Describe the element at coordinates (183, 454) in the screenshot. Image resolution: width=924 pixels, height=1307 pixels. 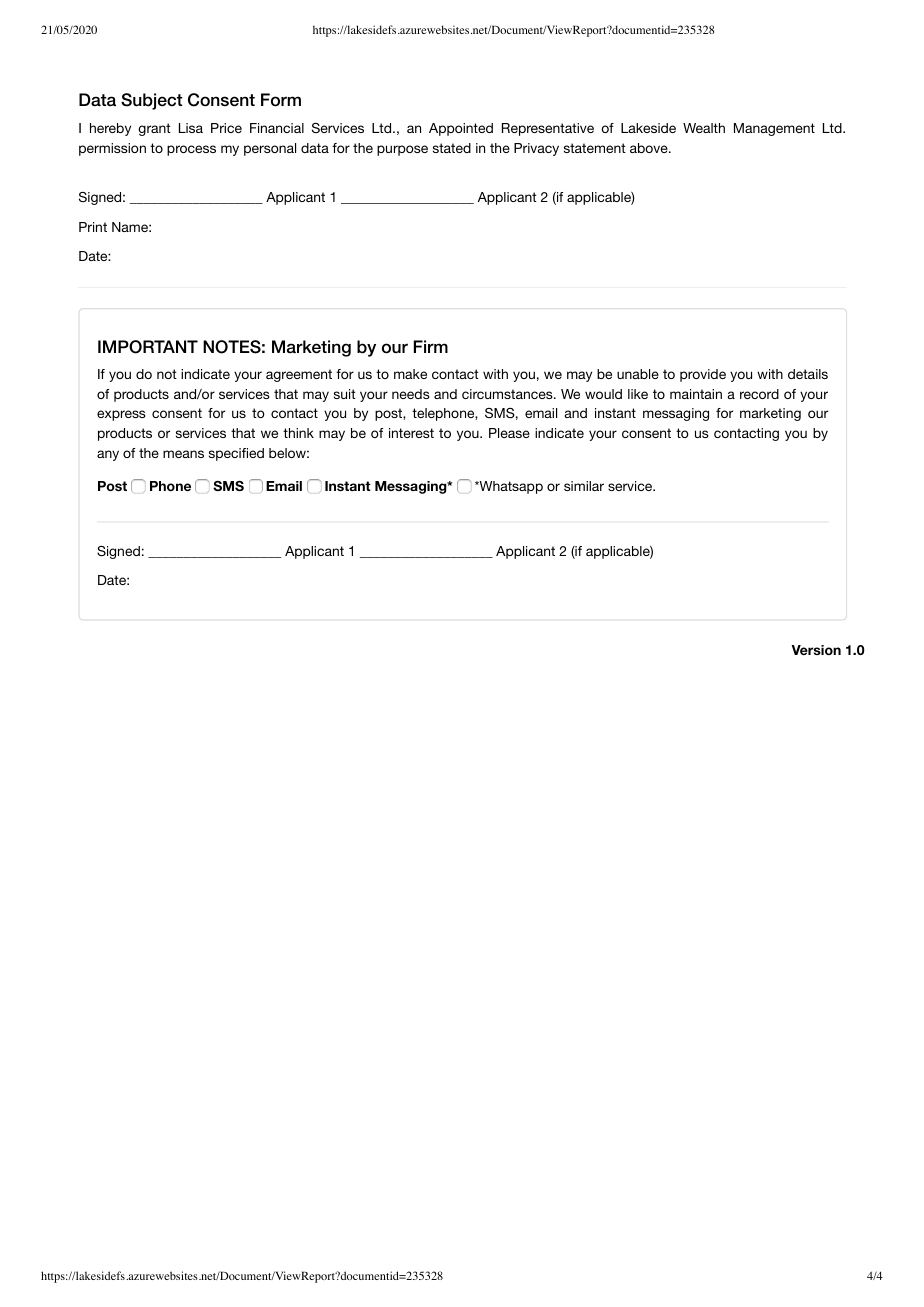
I see `means` at that location.
